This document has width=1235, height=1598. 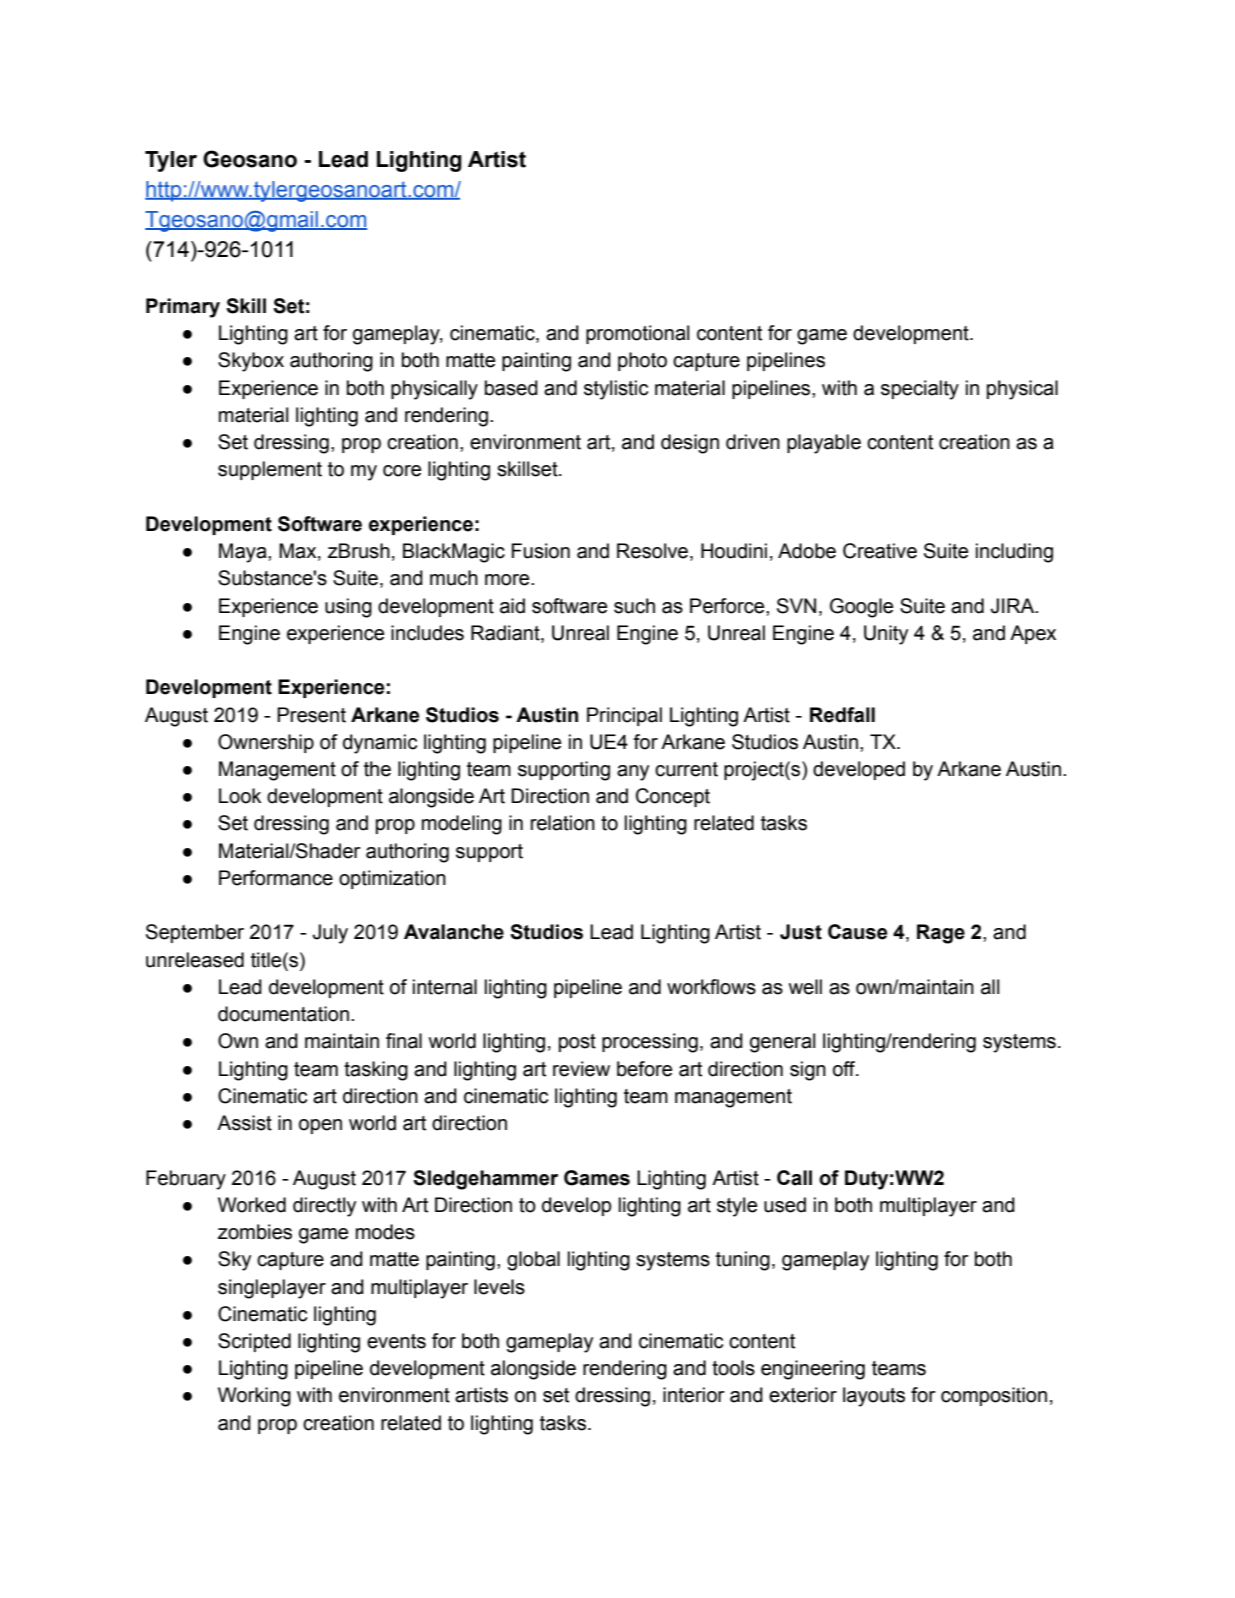 What do you see at coordinates (637, 334) in the document?
I see `promotional` at bounding box center [637, 334].
